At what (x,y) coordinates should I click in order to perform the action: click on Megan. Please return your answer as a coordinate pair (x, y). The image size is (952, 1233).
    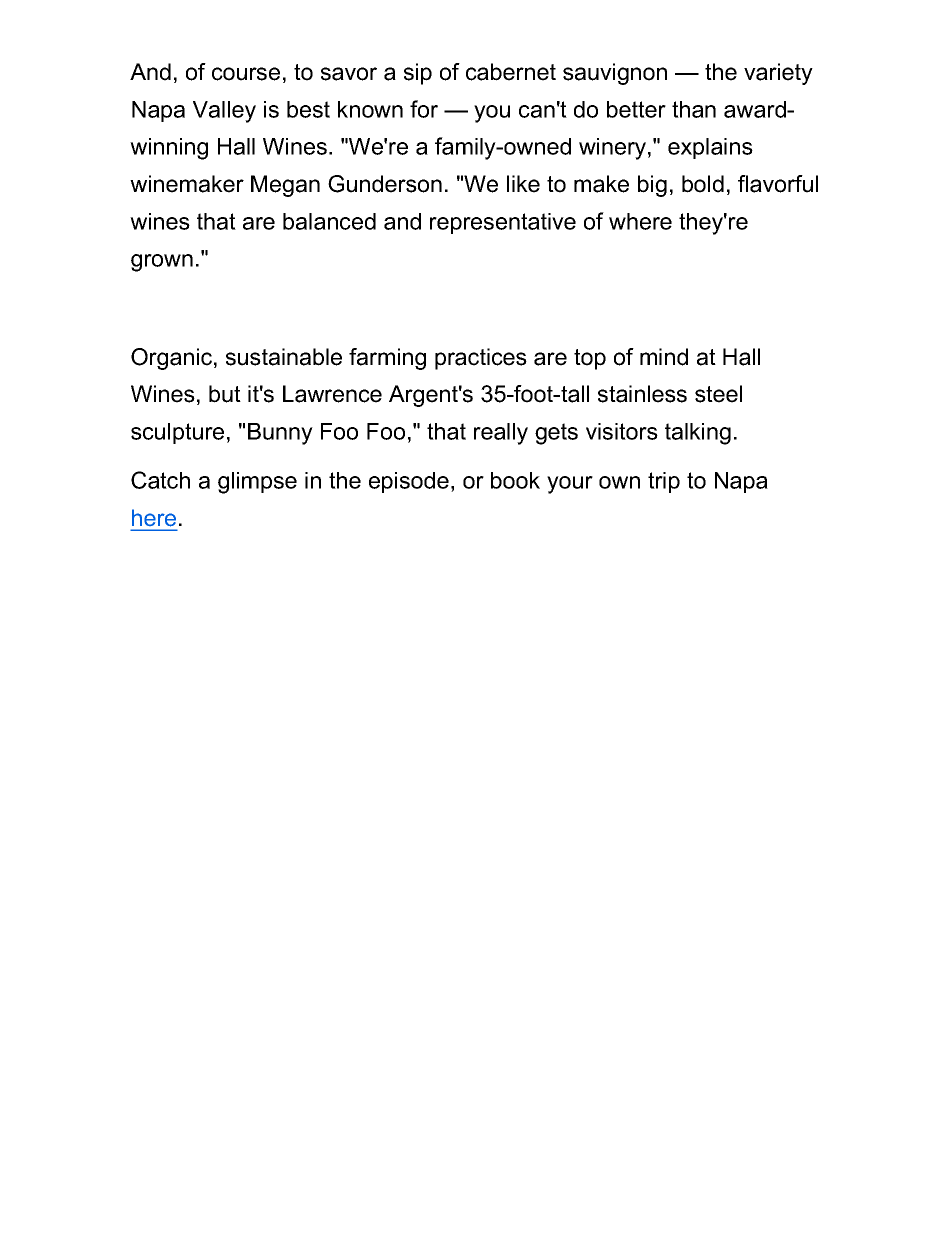
    Looking at the image, I should click on (285, 186).
